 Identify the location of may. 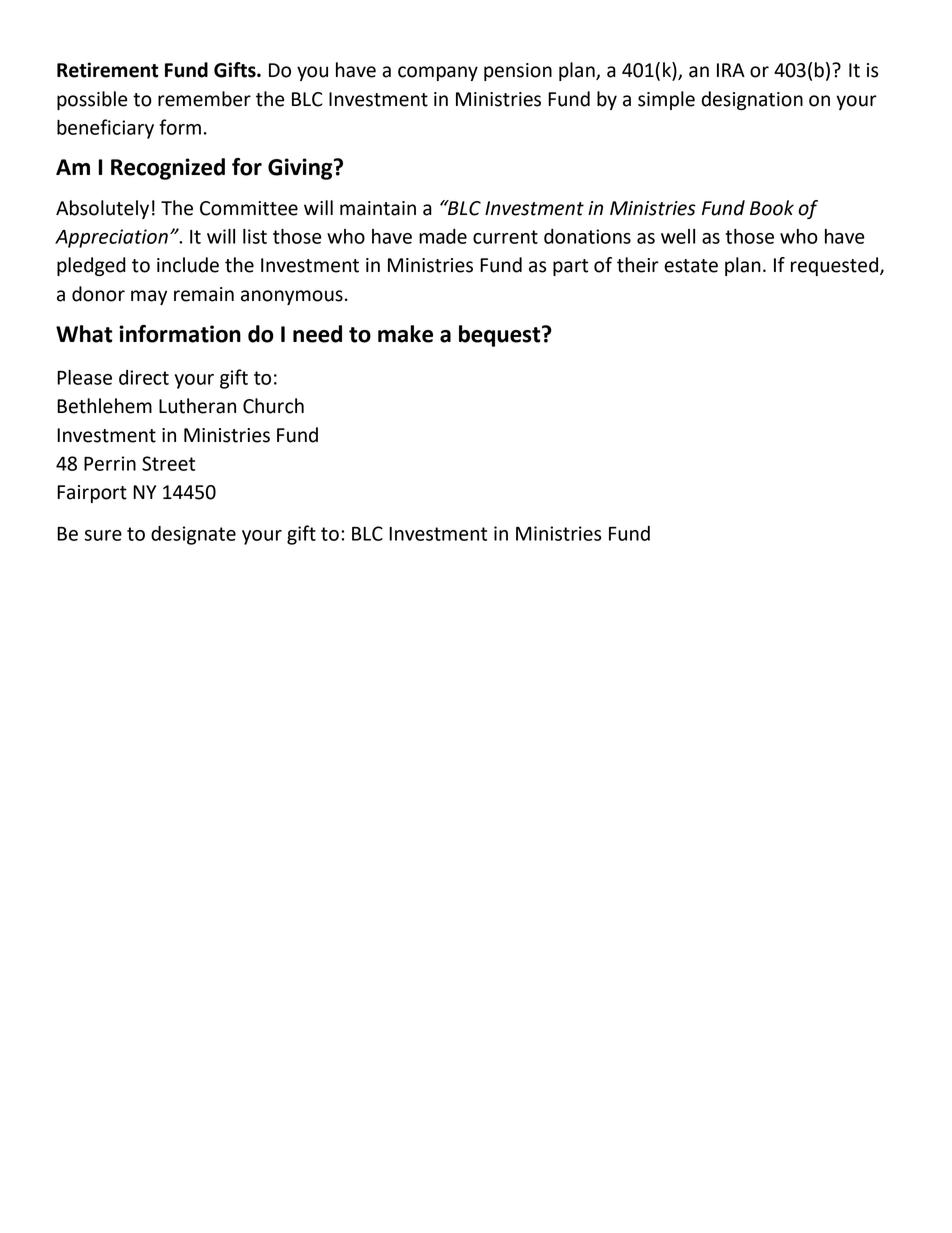
(149, 297).
